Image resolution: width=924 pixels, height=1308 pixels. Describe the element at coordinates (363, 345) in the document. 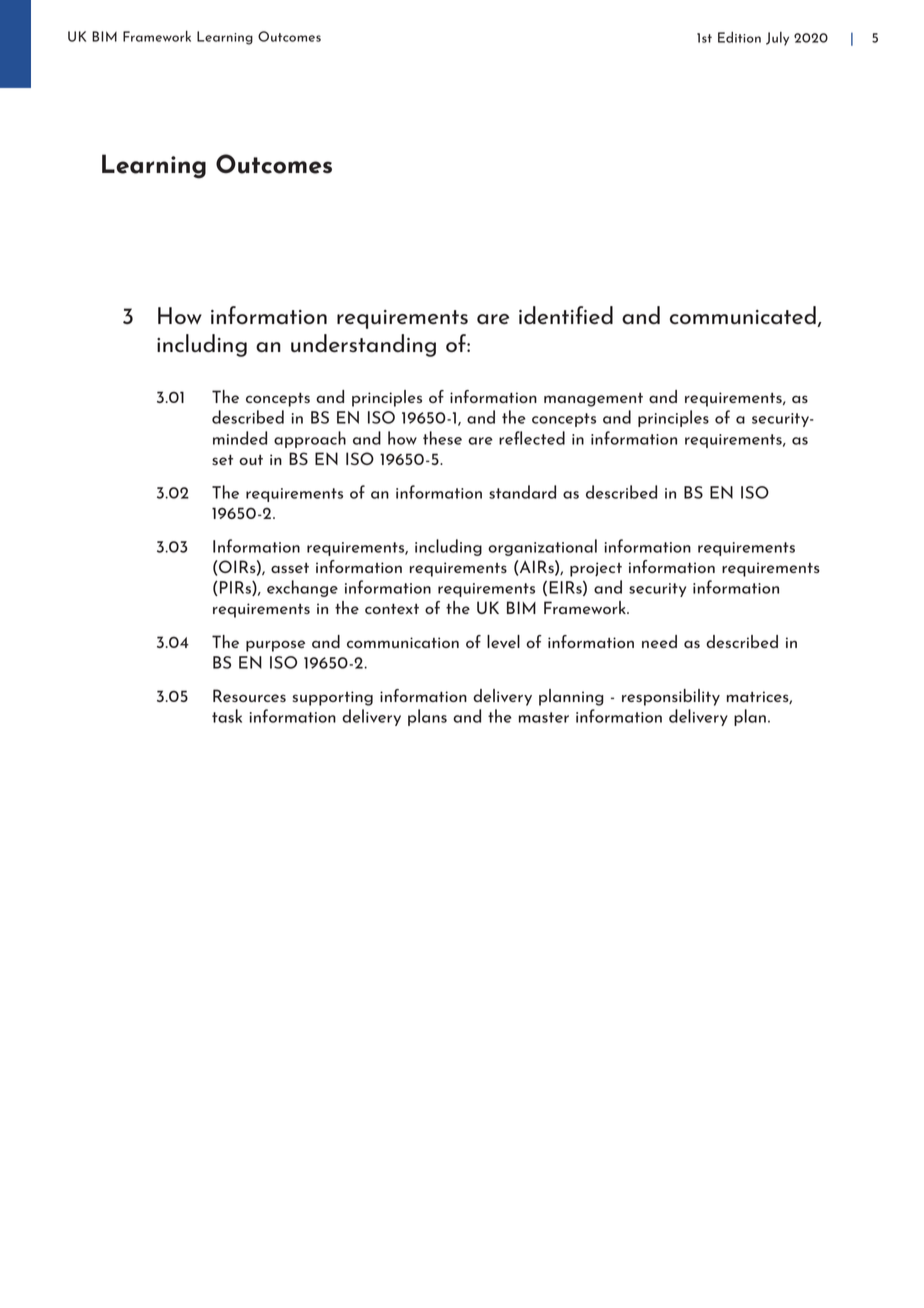

I see `understanding` at that location.
